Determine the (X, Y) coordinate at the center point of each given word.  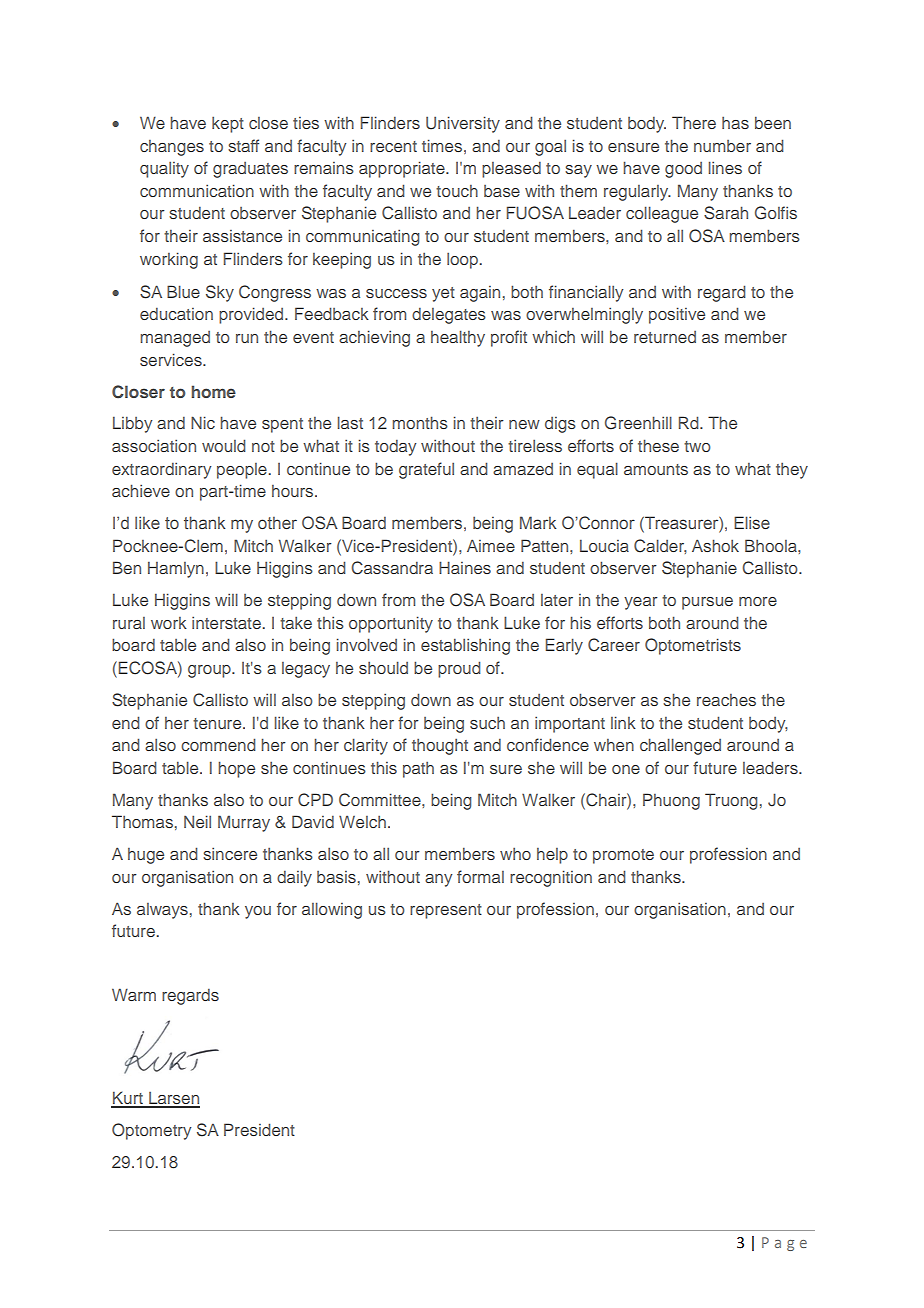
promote (623, 856)
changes (172, 148)
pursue (707, 603)
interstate (226, 622)
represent (446, 911)
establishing (465, 646)
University (463, 124)
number (722, 146)
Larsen (173, 1099)
